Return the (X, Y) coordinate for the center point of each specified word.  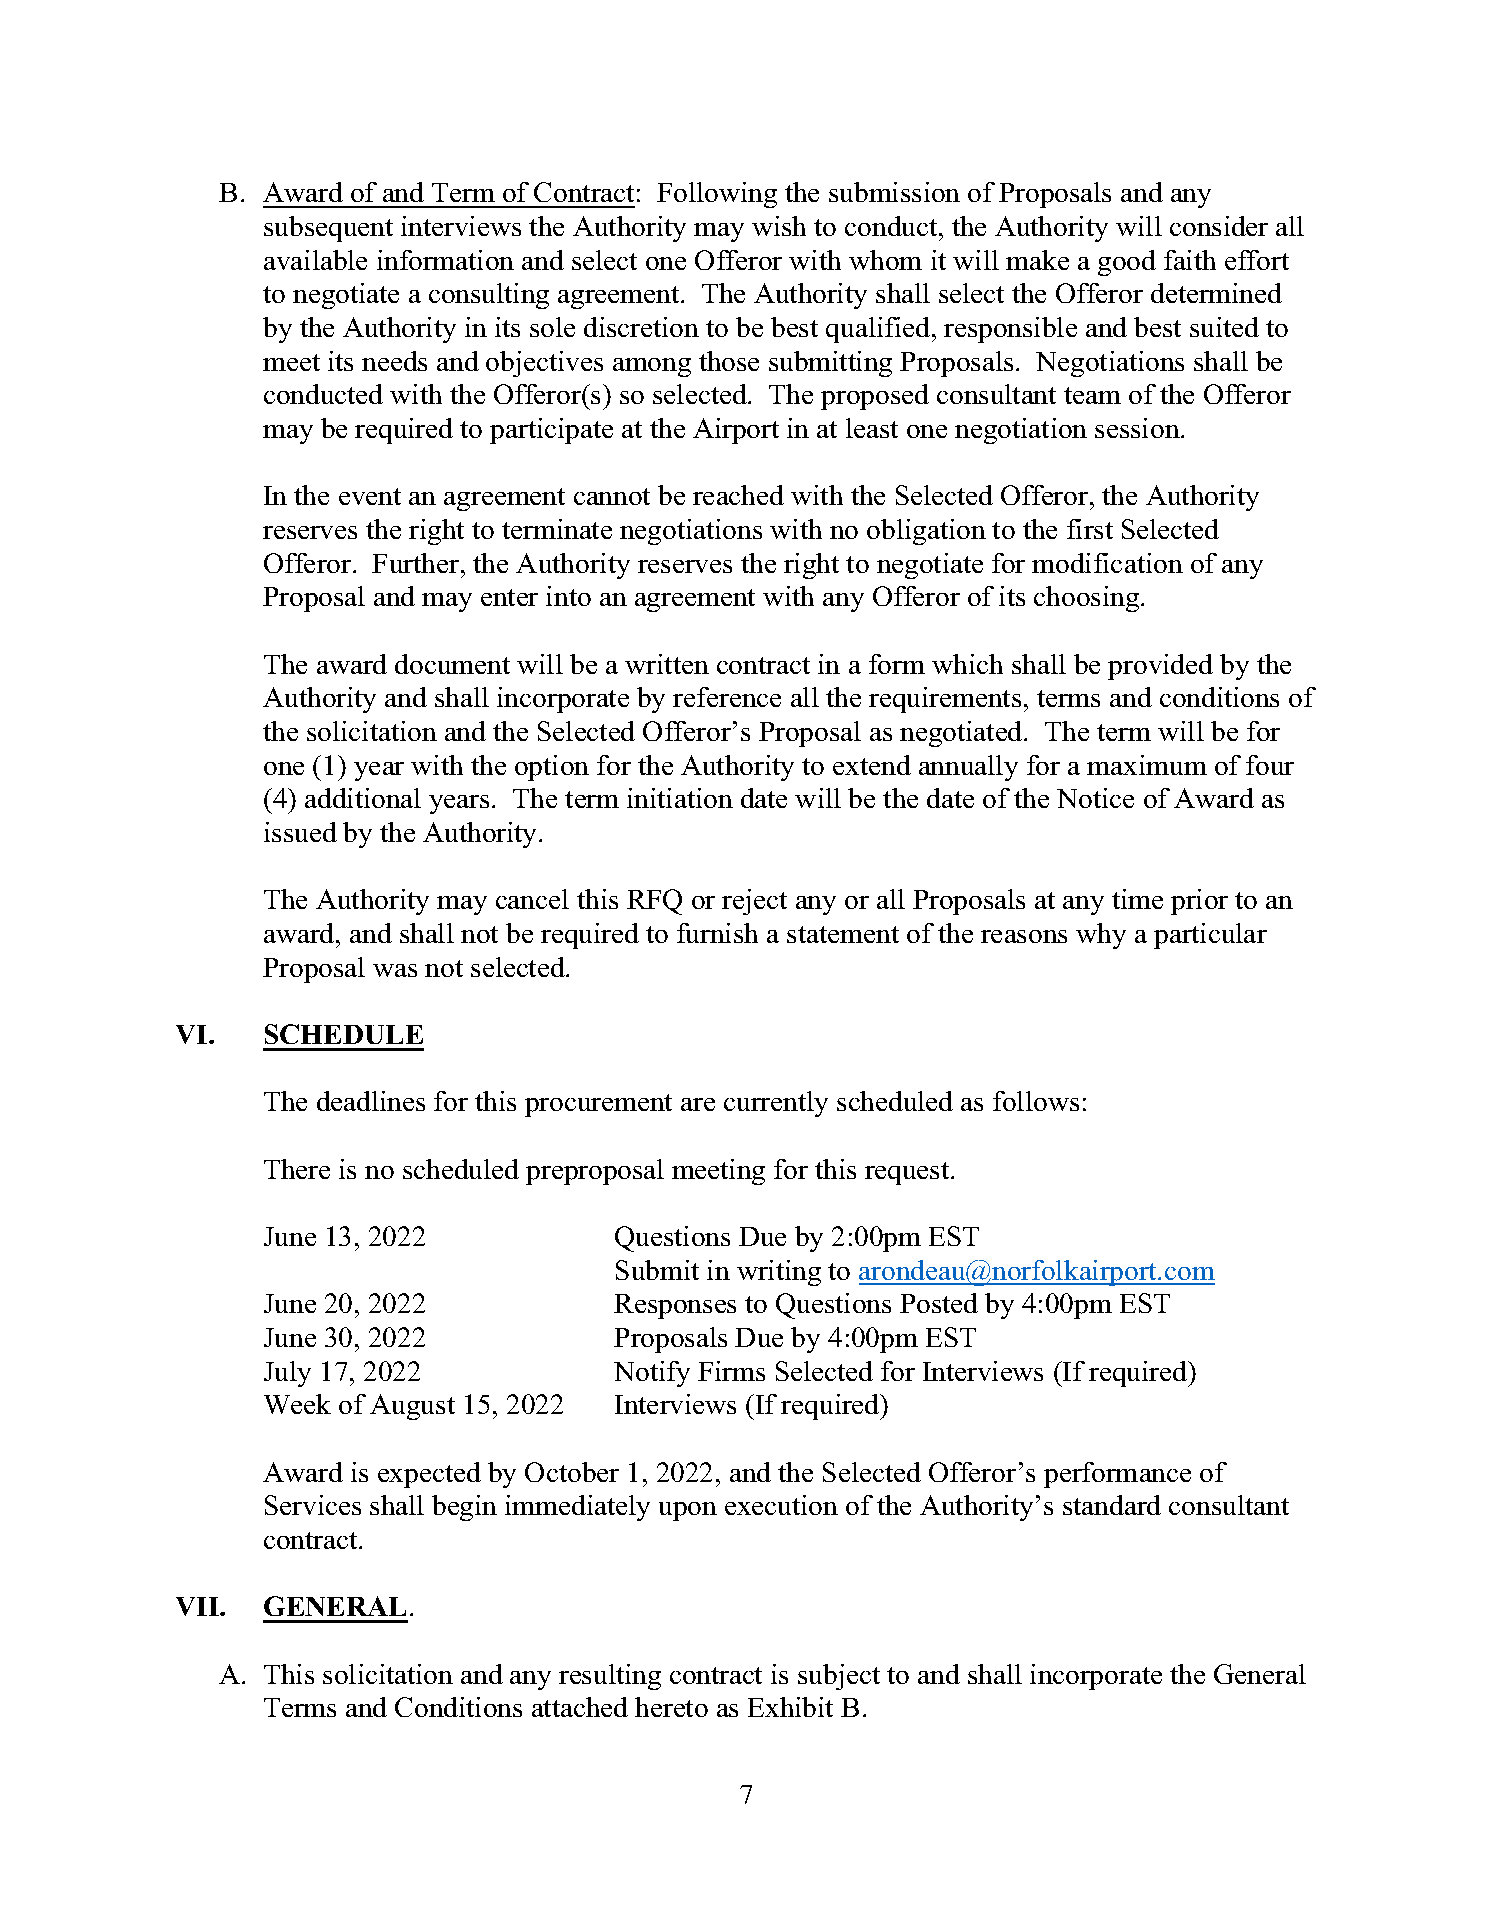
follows (1036, 1101)
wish (779, 226)
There (297, 1169)
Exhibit (790, 1707)
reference (727, 697)
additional (363, 798)
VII (198, 1606)
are (698, 1104)
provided (1160, 667)
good (1127, 263)
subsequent (328, 229)
